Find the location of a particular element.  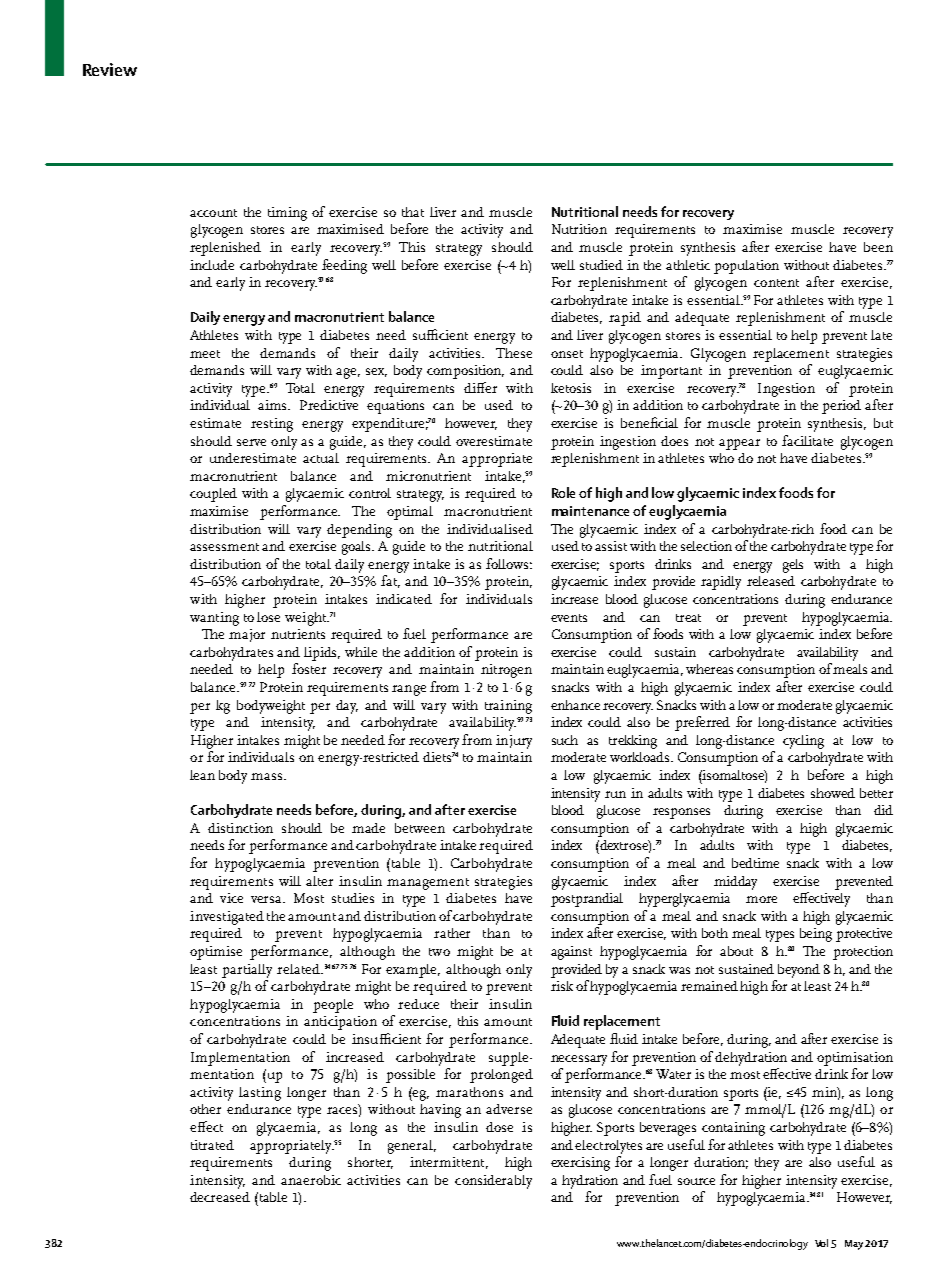

that is located at coordinates (413, 212).
